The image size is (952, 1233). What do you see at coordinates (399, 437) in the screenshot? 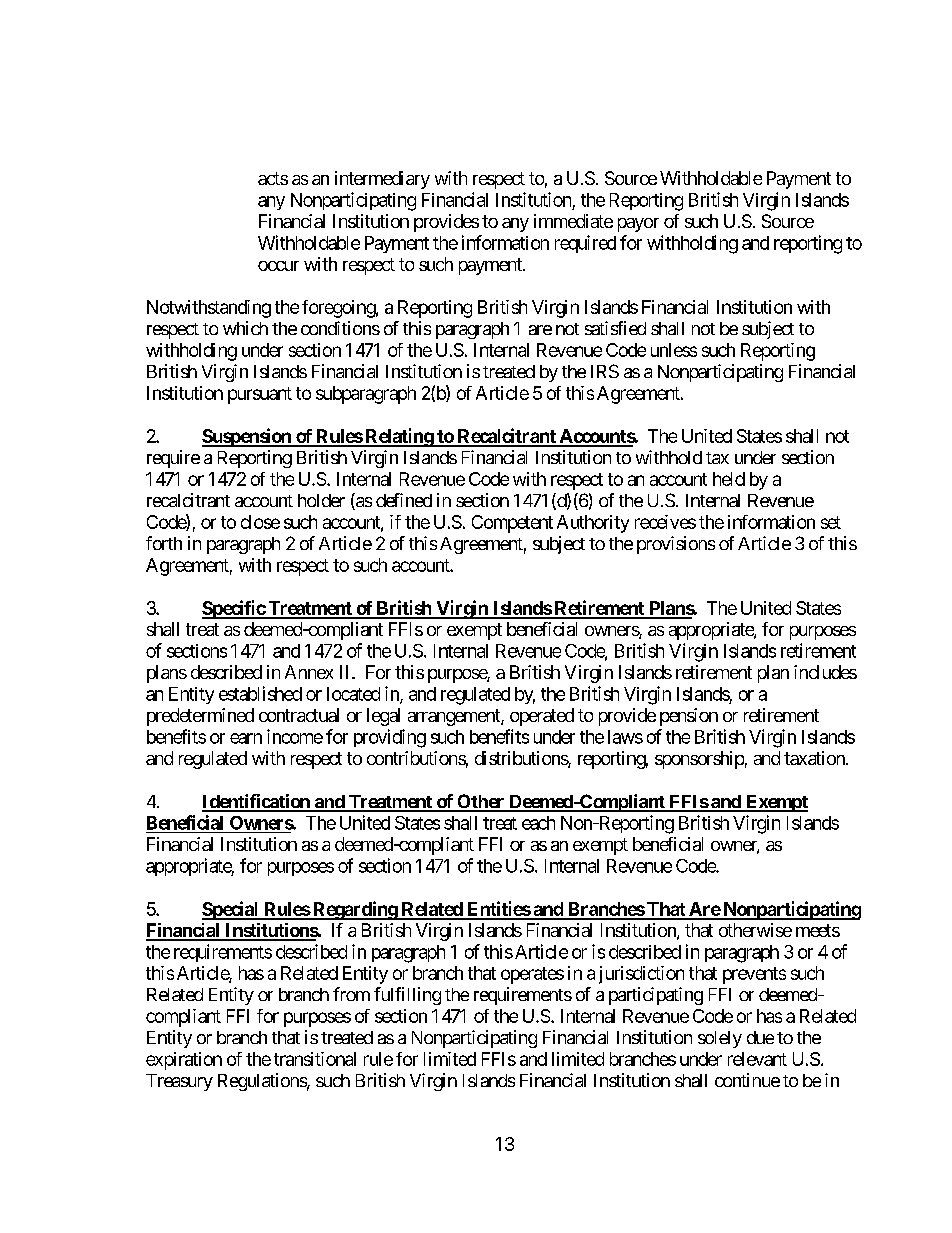
I see `Relating` at bounding box center [399, 437].
